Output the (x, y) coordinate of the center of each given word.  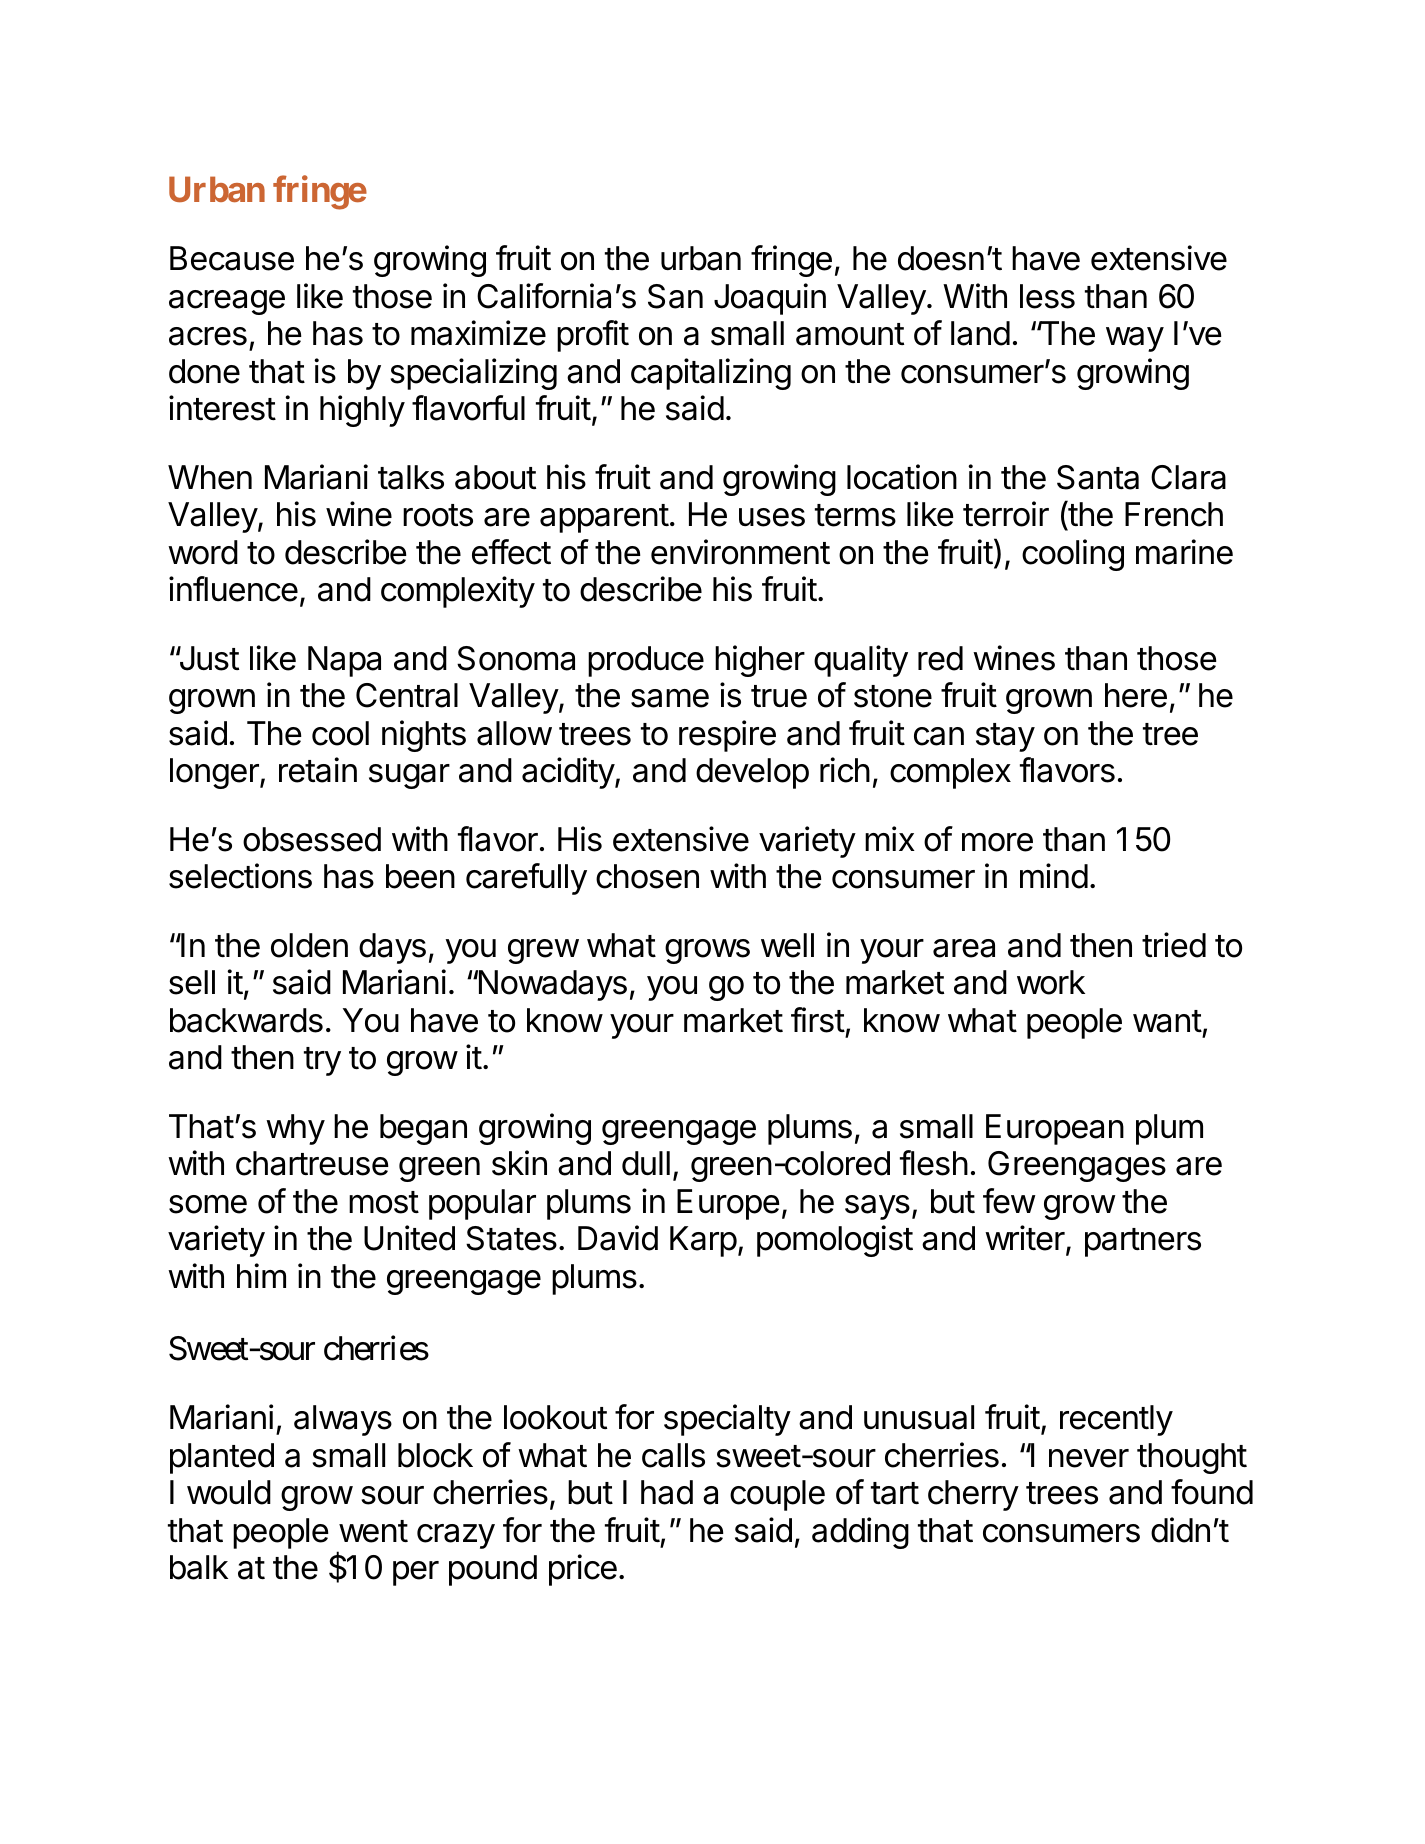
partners (1143, 1242)
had (667, 1492)
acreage (227, 302)
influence (233, 589)
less (1047, 296)
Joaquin (770, 299)
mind (1054, 876)
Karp (703, 1241)
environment (740, 552)
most (384, 1202)
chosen (647, 876)
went (373, 1531)
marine (1184, 552)
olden (309, 945)
